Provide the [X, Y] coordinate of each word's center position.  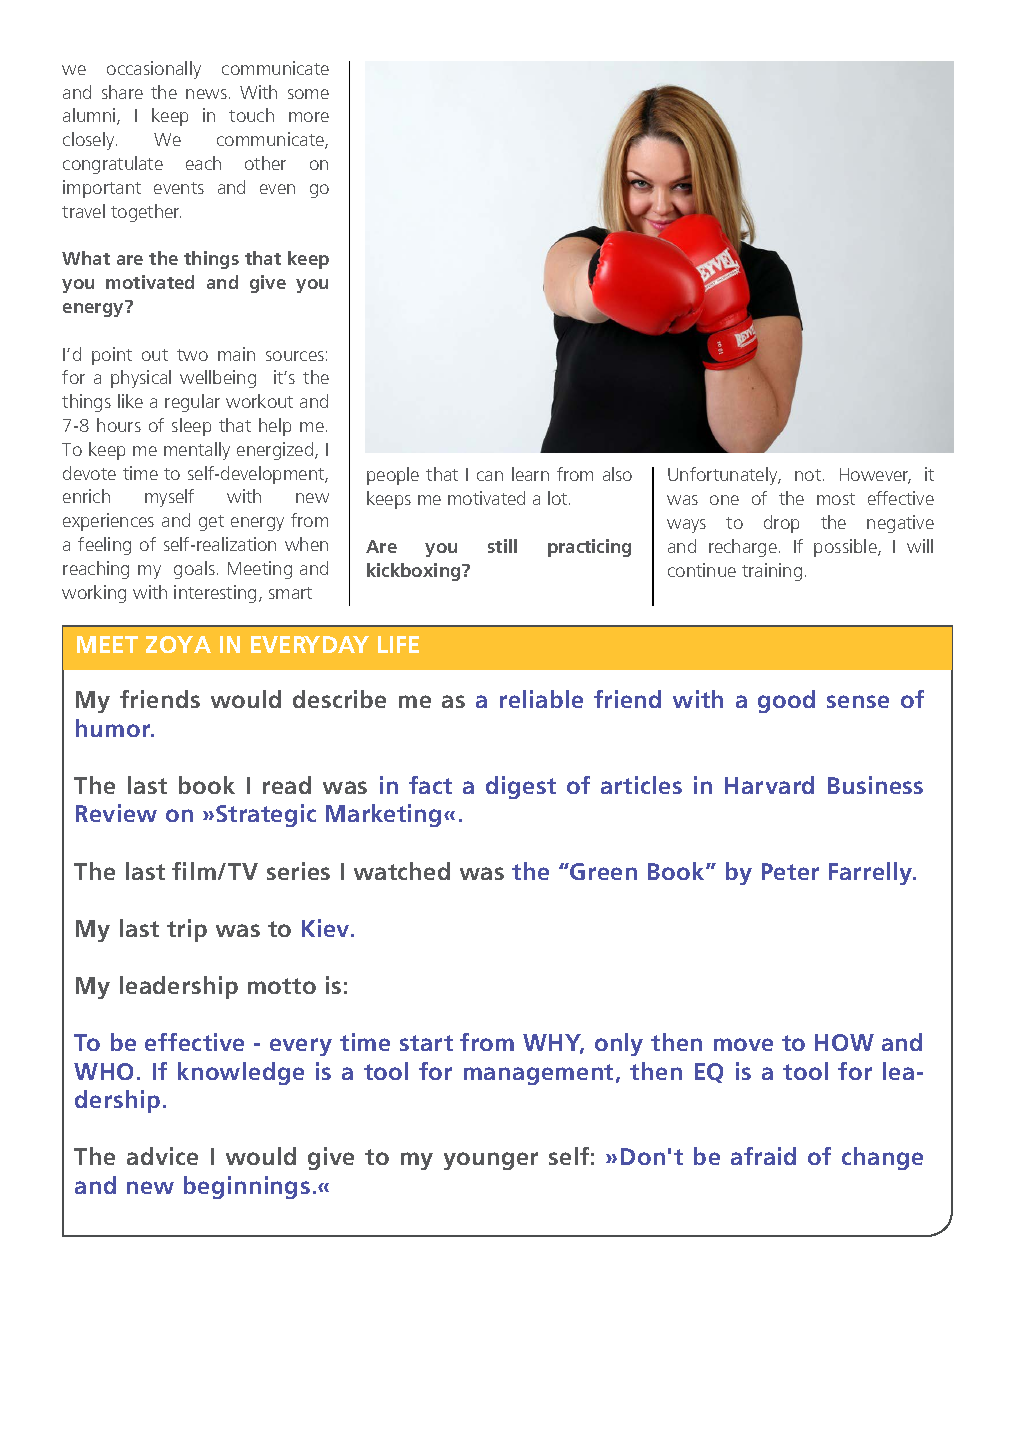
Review [116, 813]
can [490, 476]
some [308, 94]
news [206, 94]
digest [521, 787]
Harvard [769, 785]
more [309, 117]
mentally [197, 451]
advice [162, 1156]
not [809, 475]
